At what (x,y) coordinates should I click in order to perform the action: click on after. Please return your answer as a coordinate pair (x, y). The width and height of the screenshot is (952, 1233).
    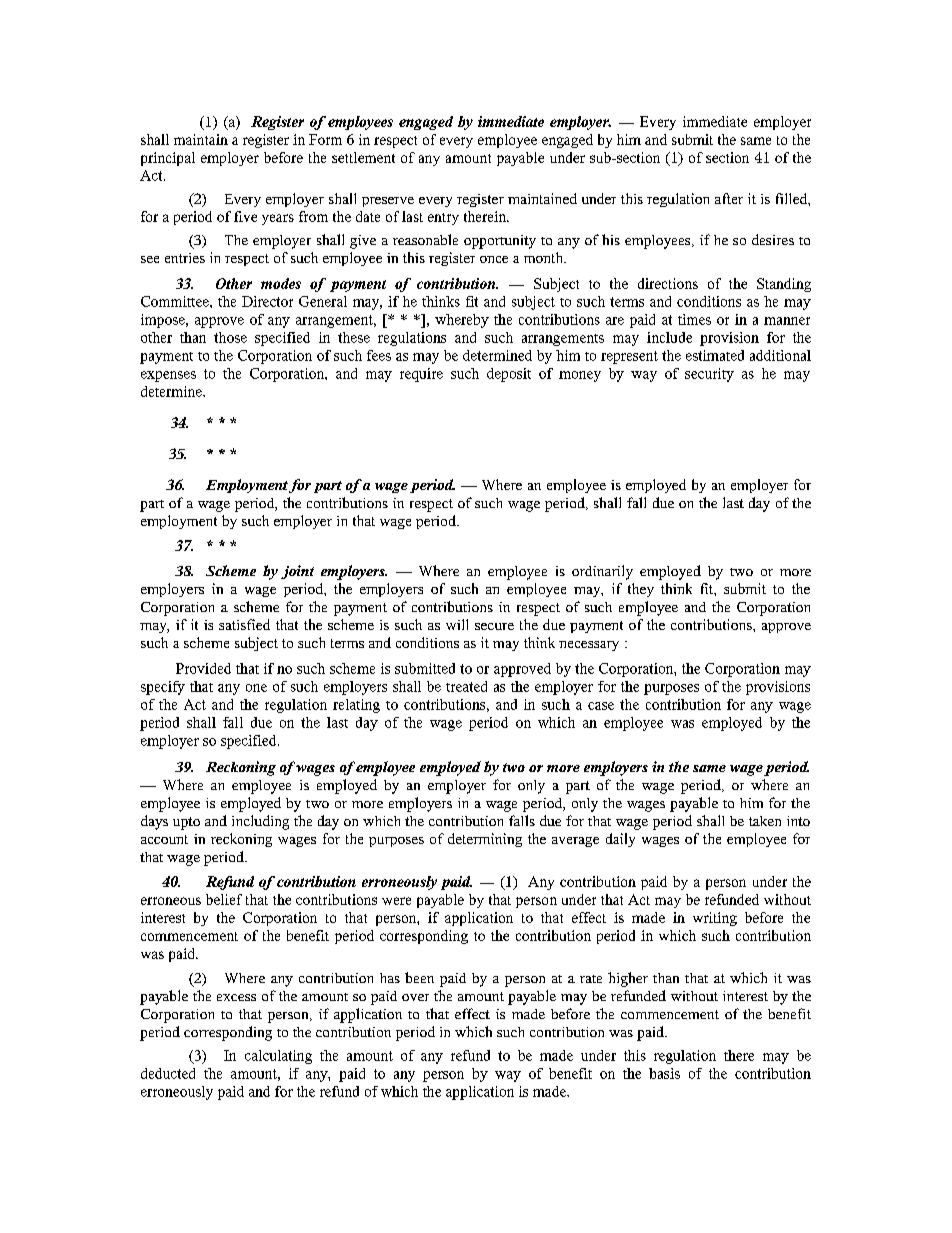
    Looking at the image, I should click on (729, 198).
